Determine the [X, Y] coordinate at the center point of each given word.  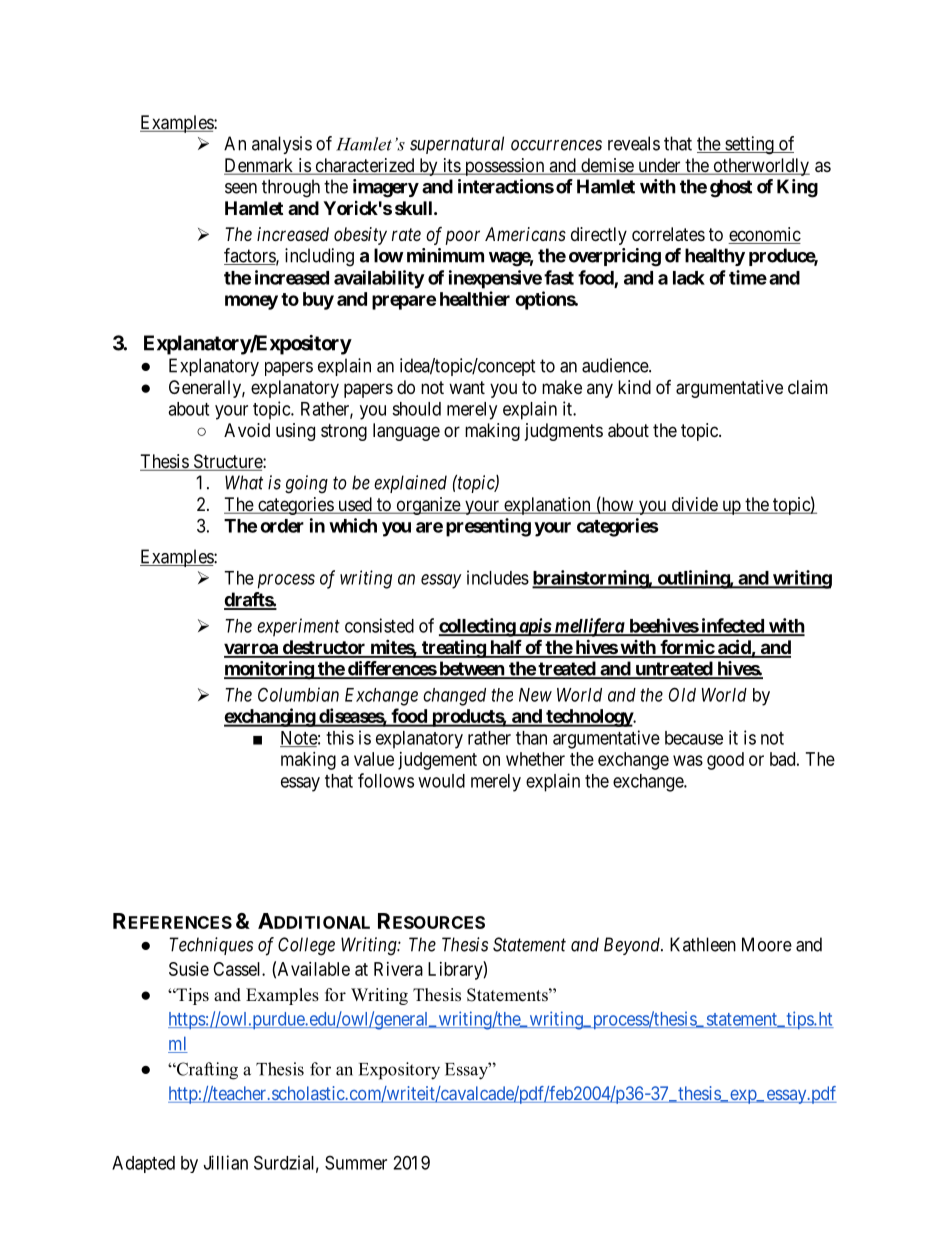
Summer [356, 1162]
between [471, 669]
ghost [731, 188]
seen [241, 188]
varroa [252, 650]
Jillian [226, 1162]
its [451, 166]
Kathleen [703, 944]
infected [732, 626]
